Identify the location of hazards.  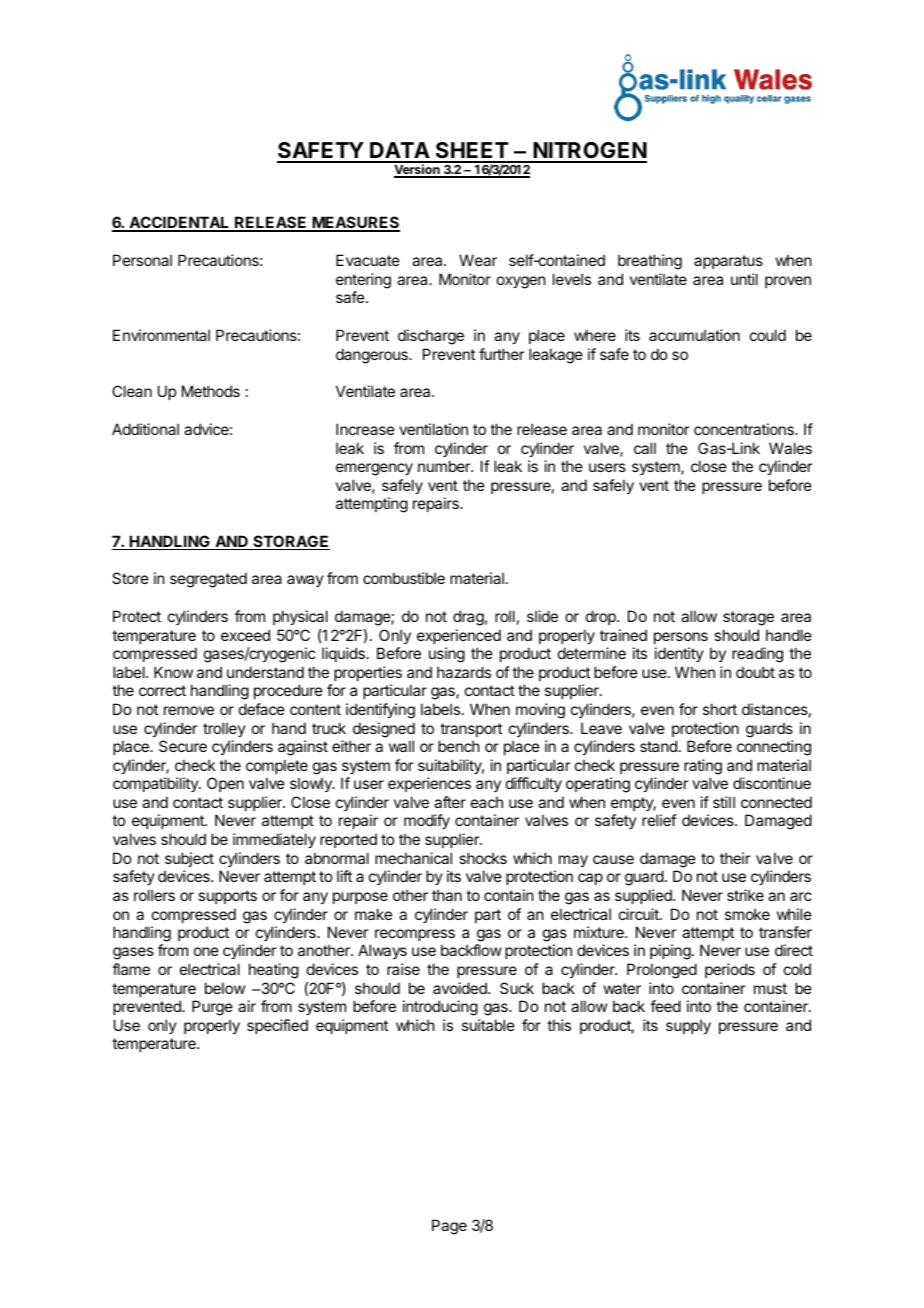
(464, 672).
